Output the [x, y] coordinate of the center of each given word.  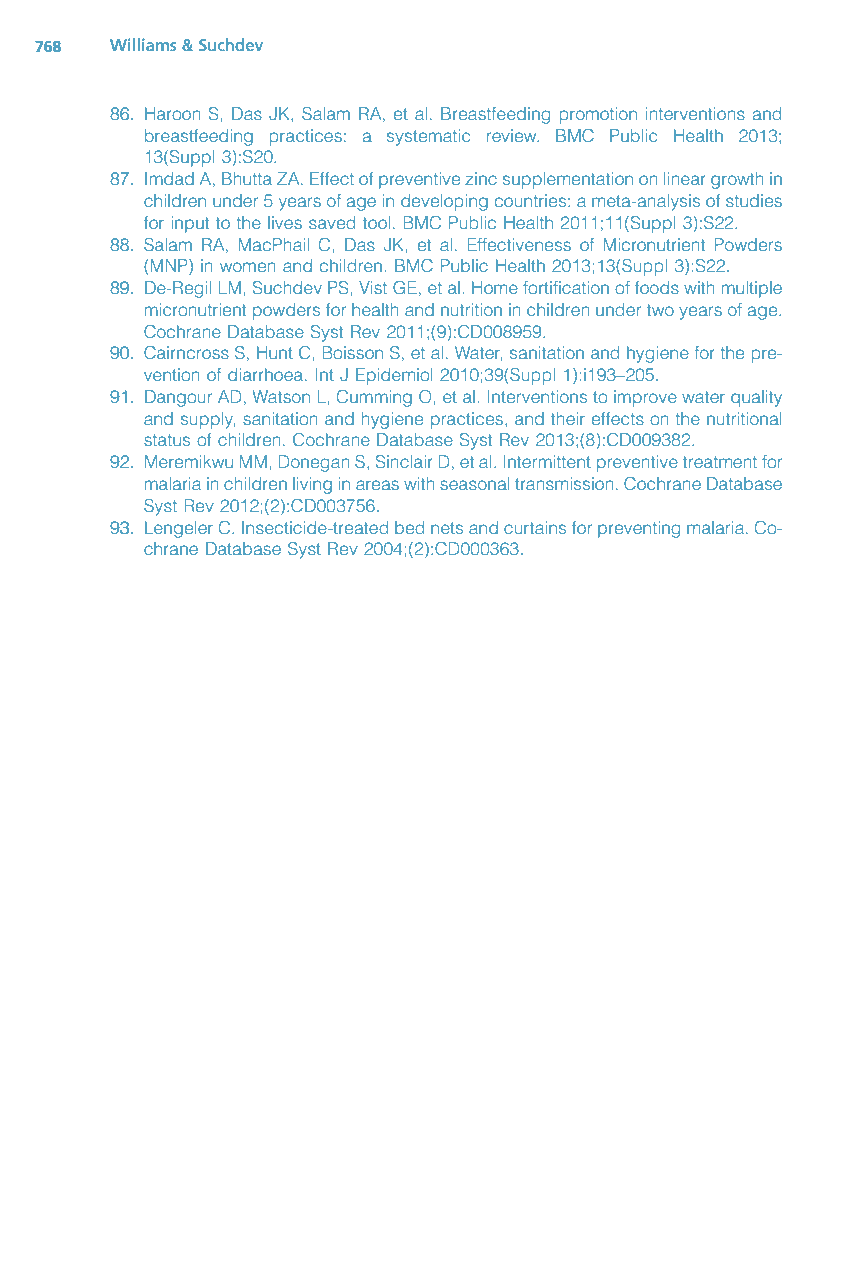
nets [447, 528]
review [513, 135]
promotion [598, 115]
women [248, 267]
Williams [143, 44]
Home [495, 287]
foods [657, 287]
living [312, 485]
